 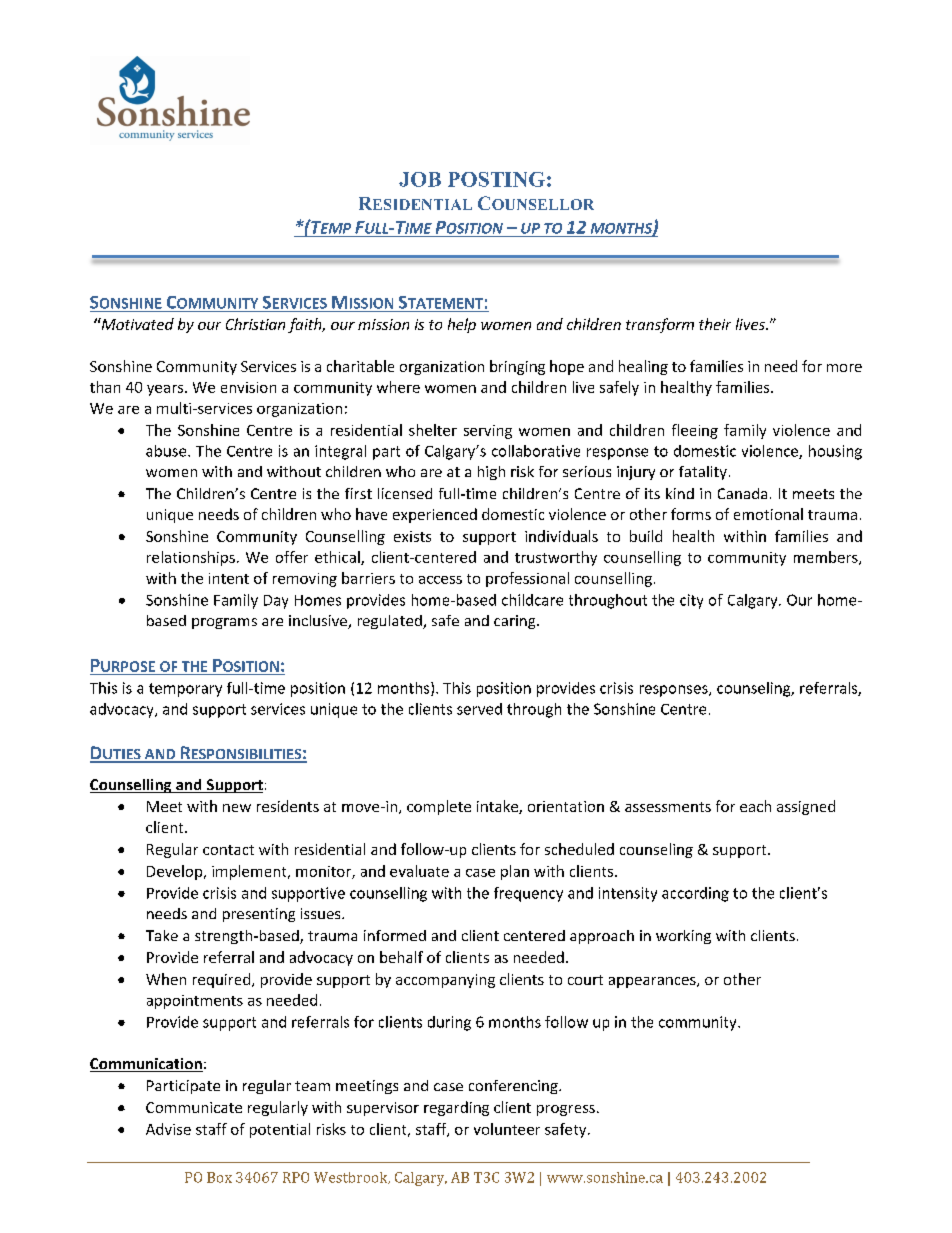 I want to click on their, so click(x=715, y=324).
